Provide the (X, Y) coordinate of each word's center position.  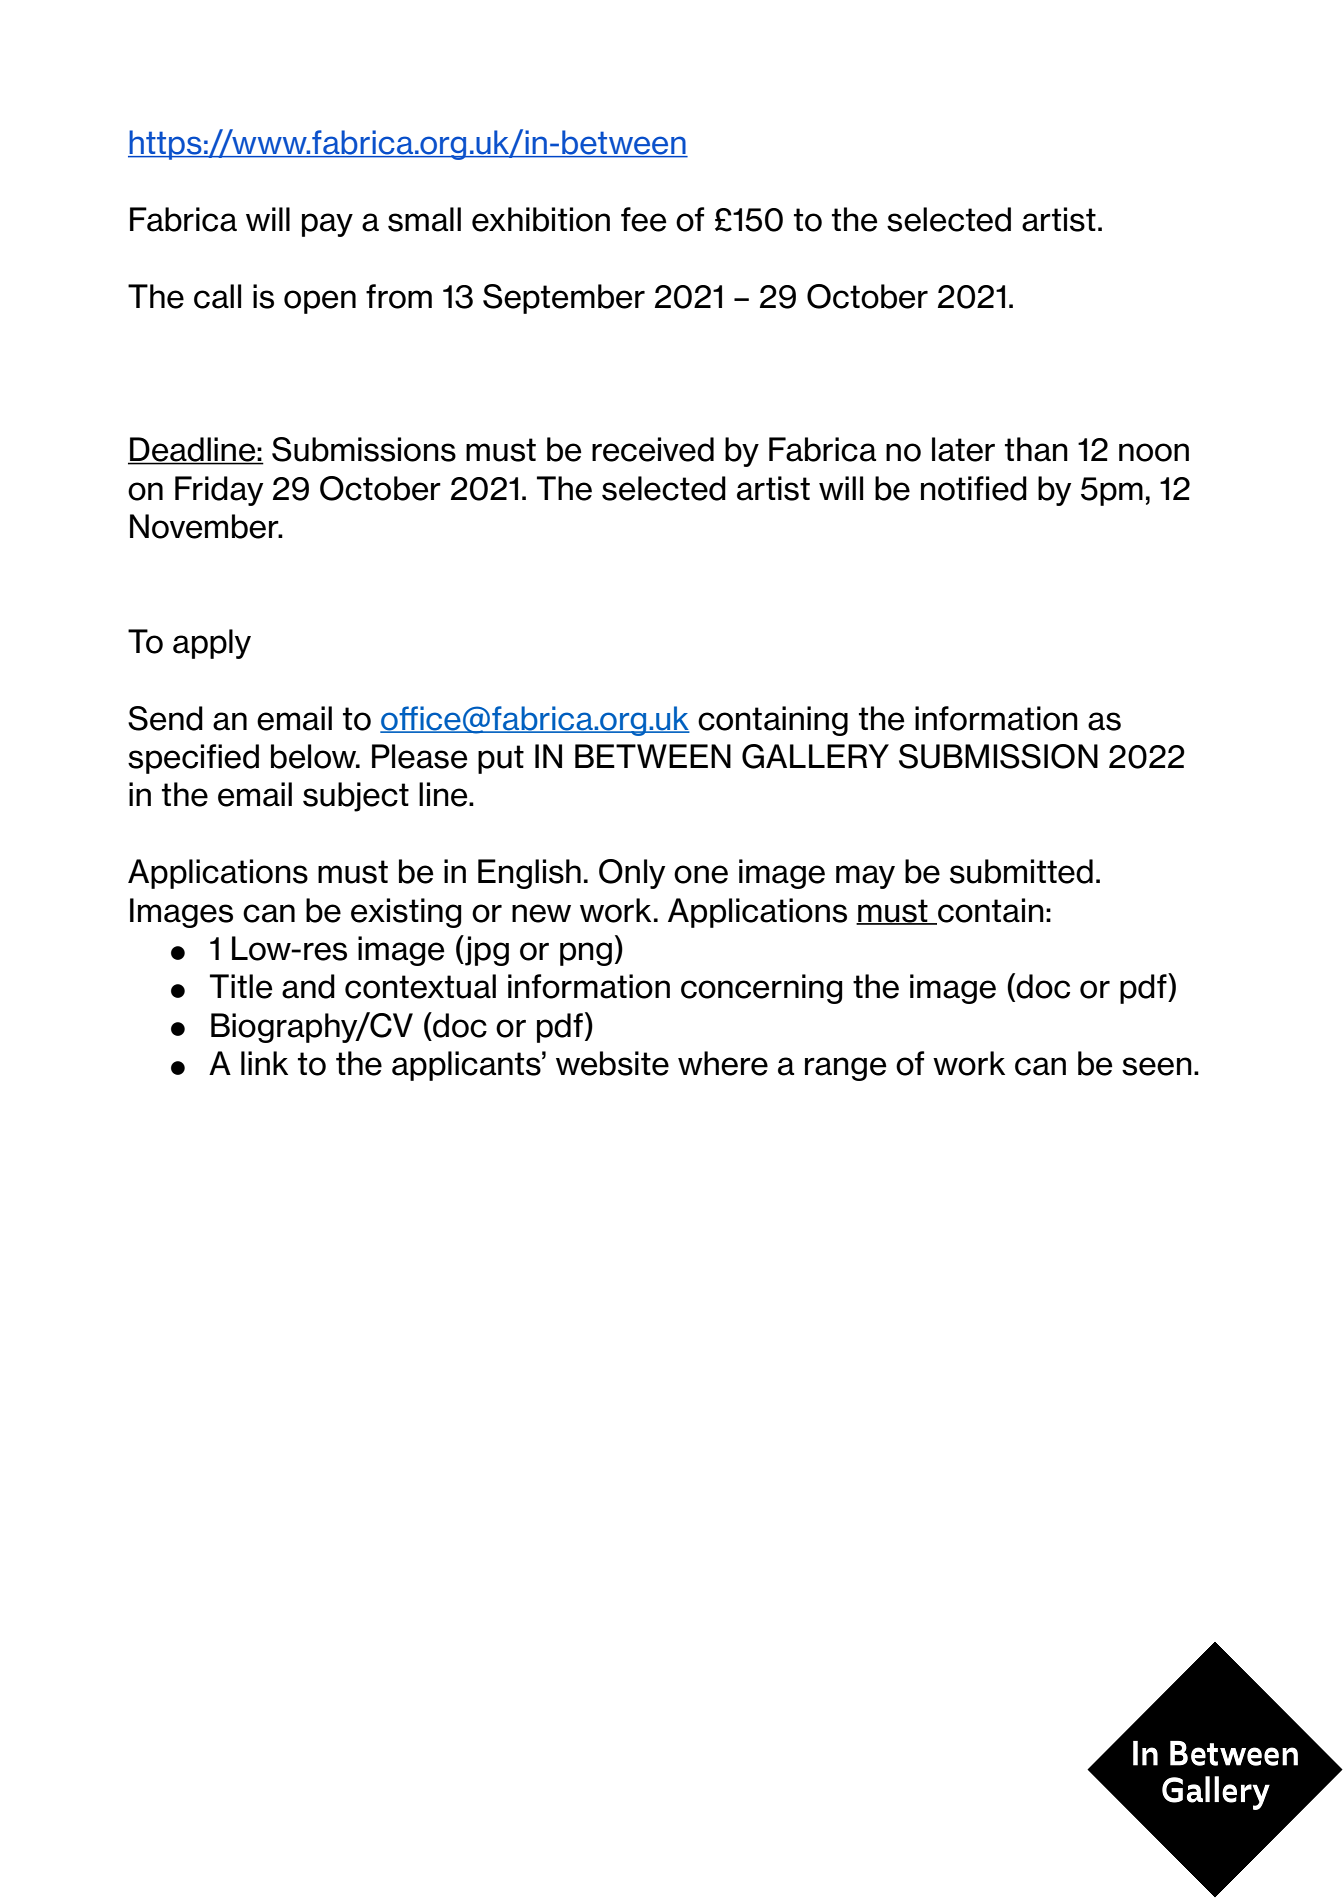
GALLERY (815, 756)
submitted (1021, 871)
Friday (219, 491)
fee (644, 219)
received (653, 449)
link (264, 1063)
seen (1157, 1066)
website (612, 1063)
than (1036, 449)
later (963, 449)
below (315, 756)
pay (327, 225)
